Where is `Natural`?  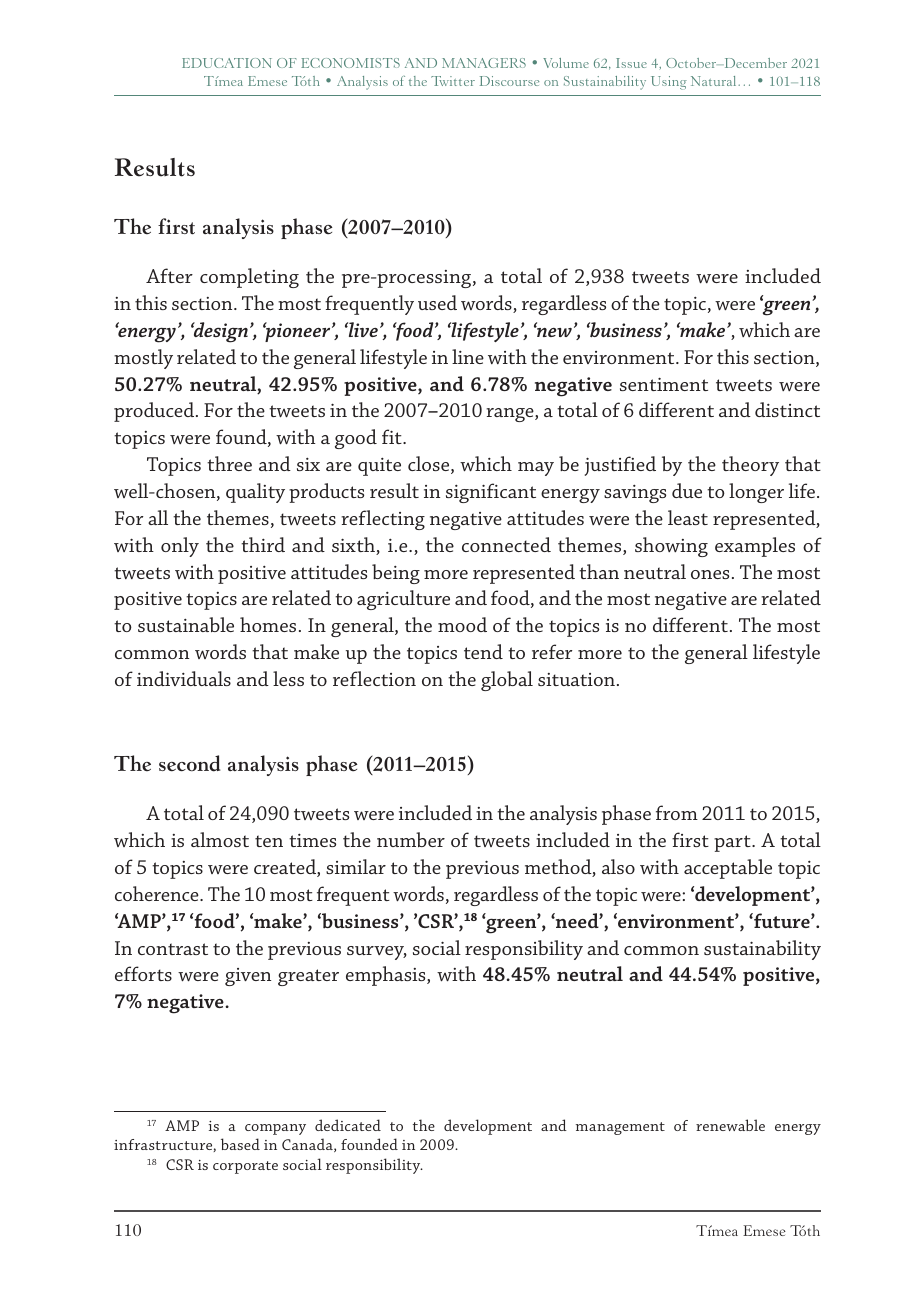 Natural is located at coordinates (715, 81).
